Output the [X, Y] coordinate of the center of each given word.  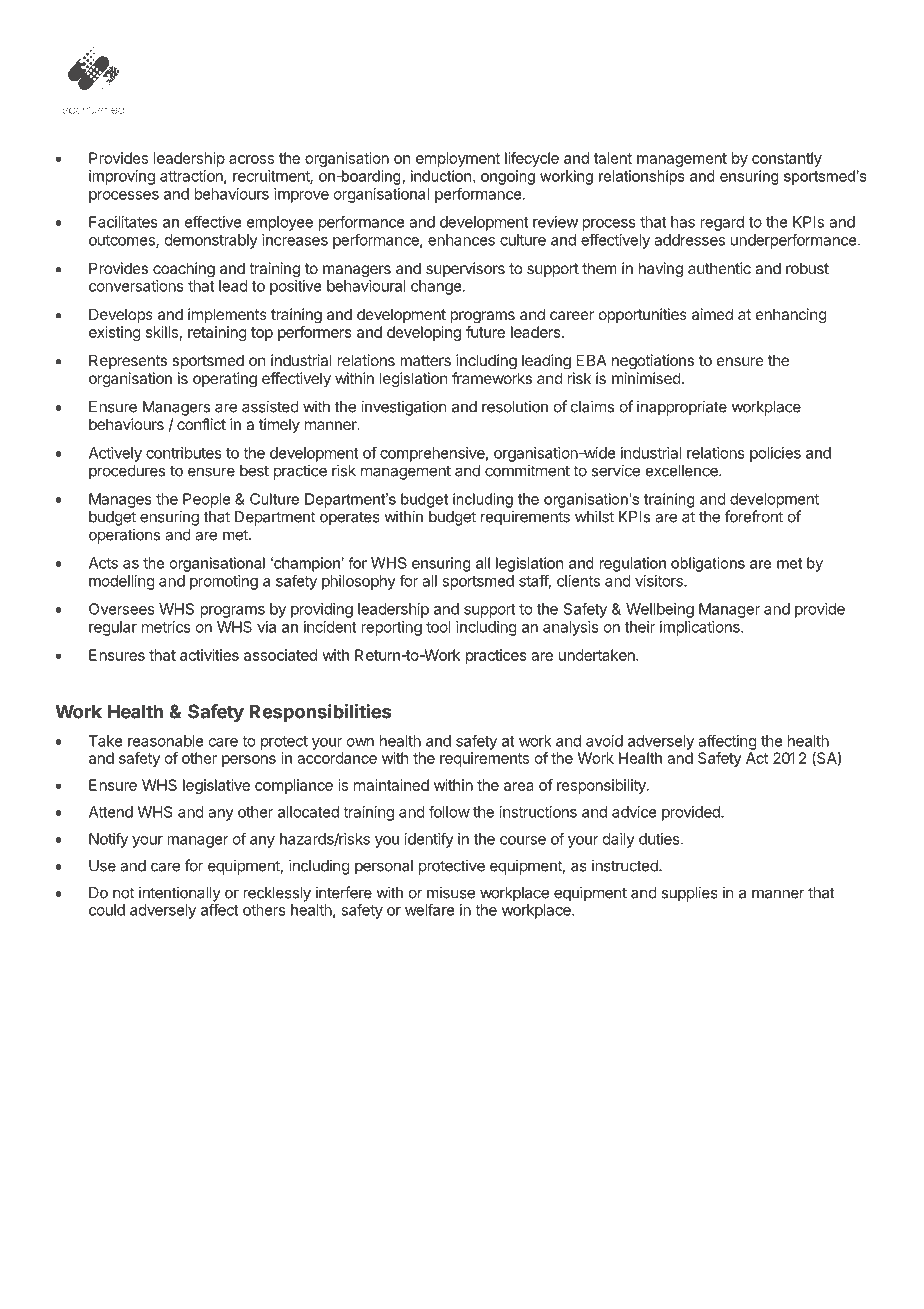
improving [122, 177]
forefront [754, 516]
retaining [217, 333]
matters [426, 360]
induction [442, 177]
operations [124, 536]
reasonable [166, 741]
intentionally [180, 895]
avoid [604, 741]
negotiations [653, 362]
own [360, 742]
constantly [787, 159]
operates [350, 519]
